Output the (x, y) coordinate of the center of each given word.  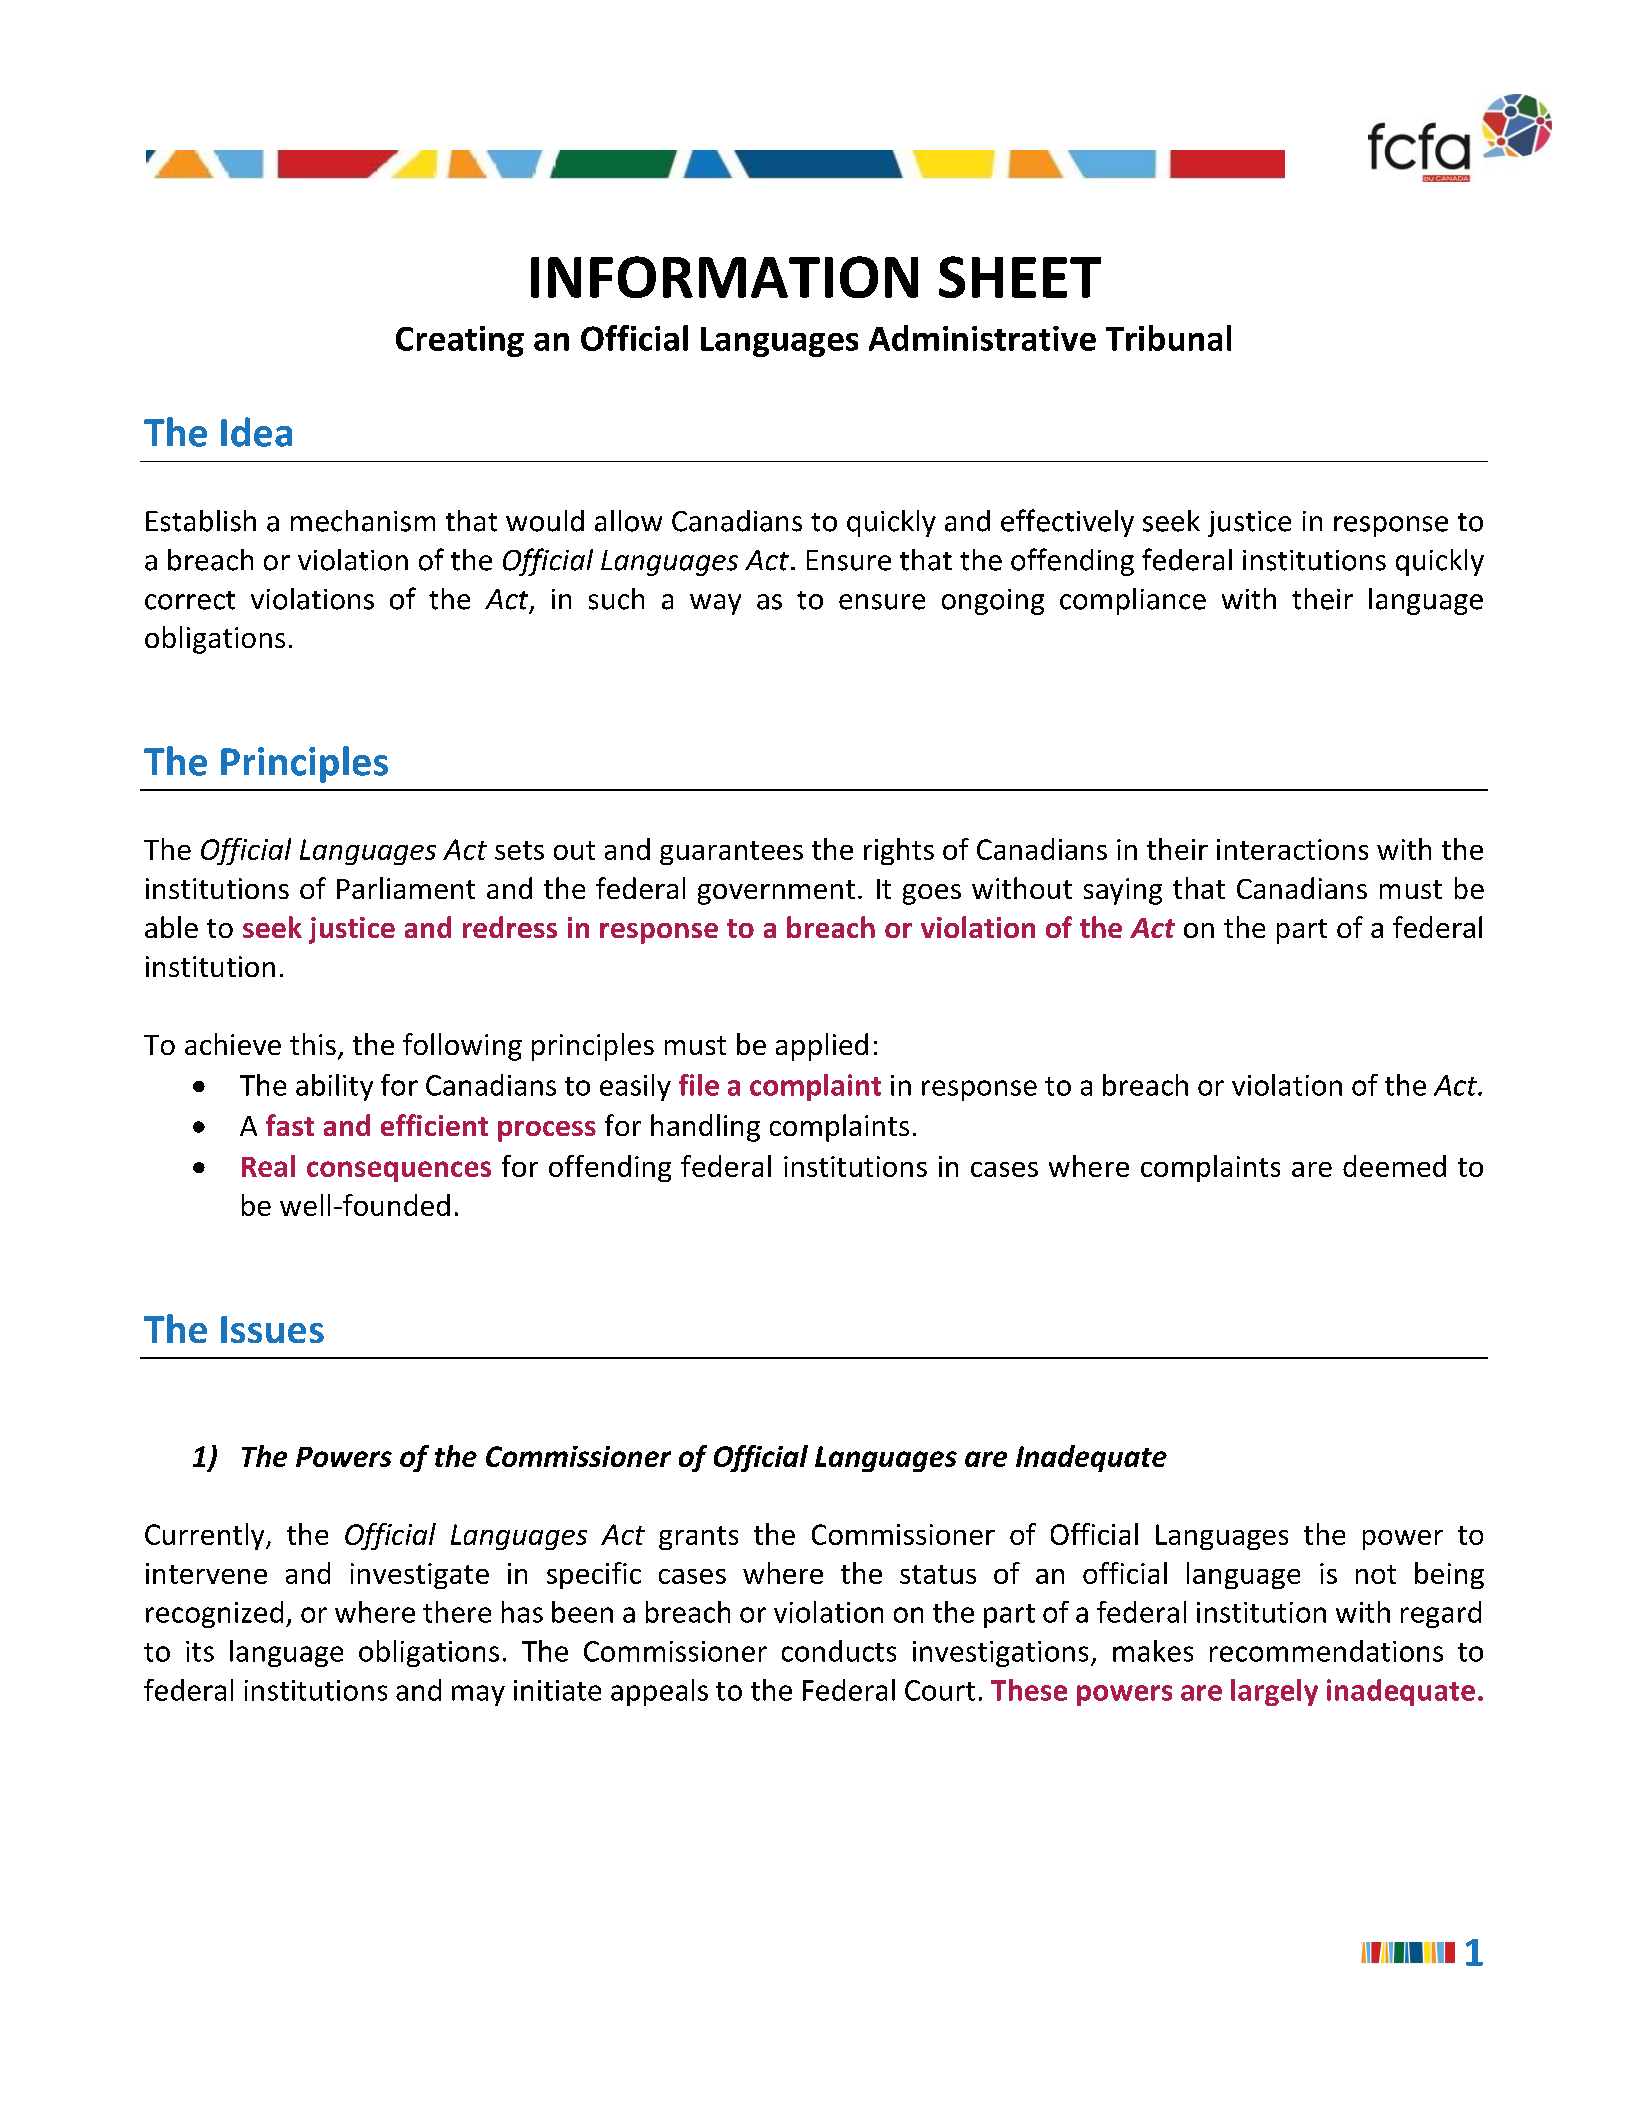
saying (1123, 891)
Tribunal (1168, 338)
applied (822, 1047)
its (200, 1651)
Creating (460, 341)
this (313, 1044)
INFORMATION (724, 277)
